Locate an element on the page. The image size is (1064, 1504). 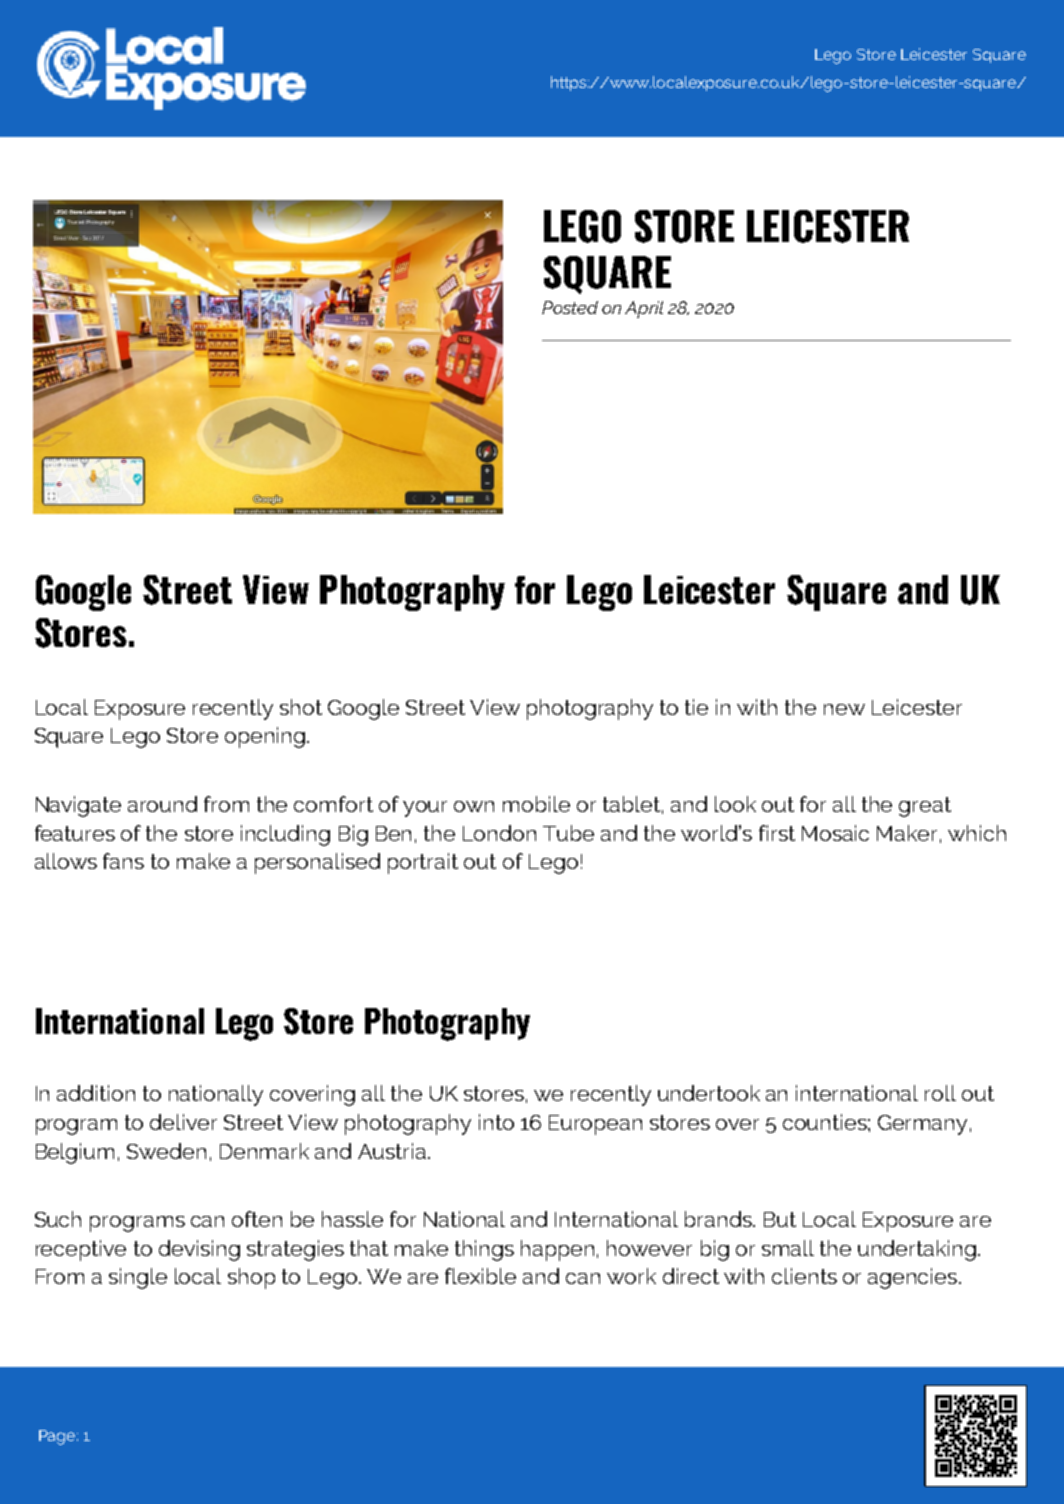
first is located at coordinates (777, 833).
